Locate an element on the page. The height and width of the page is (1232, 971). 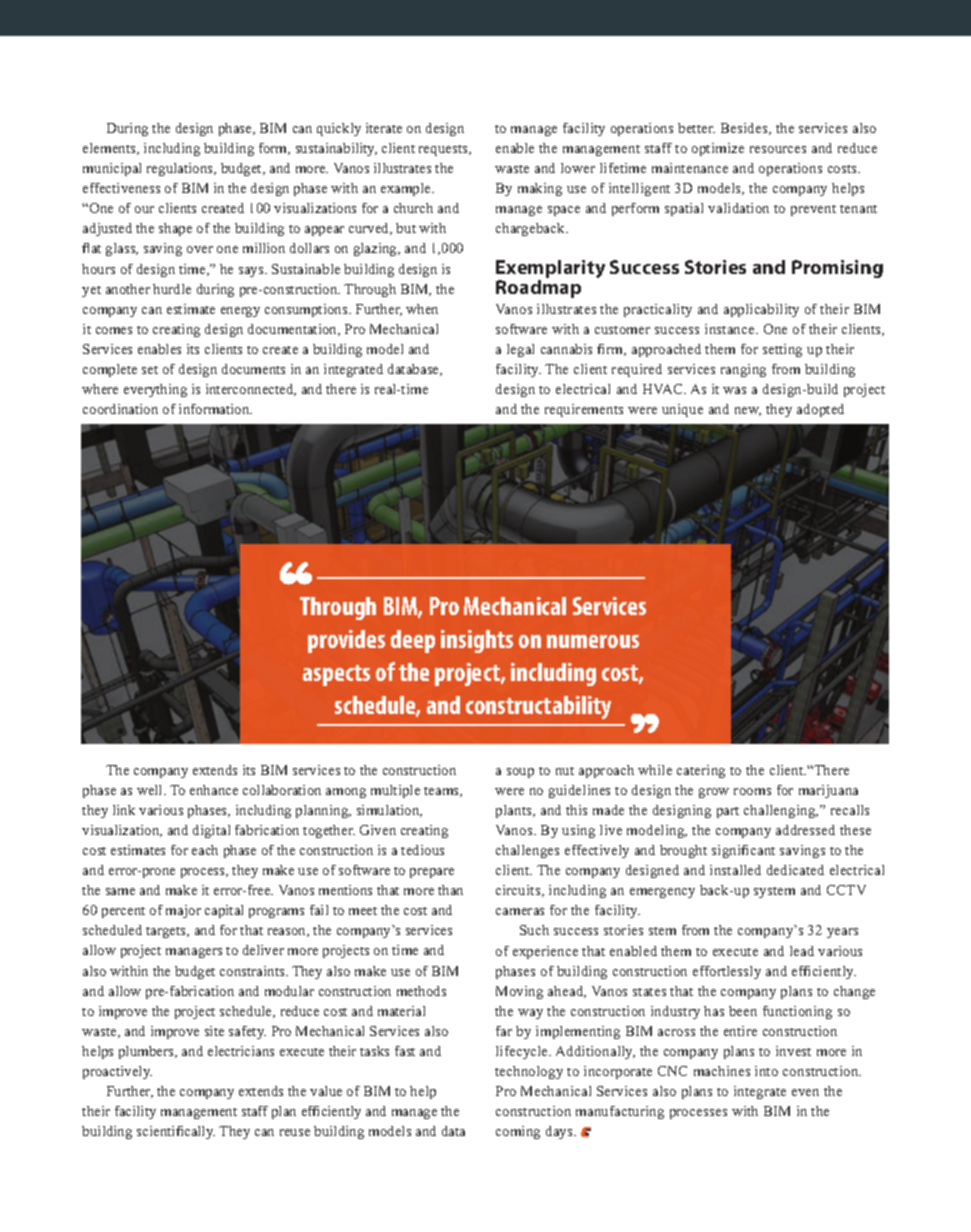
regulations is located at coordinates (181, 169).
